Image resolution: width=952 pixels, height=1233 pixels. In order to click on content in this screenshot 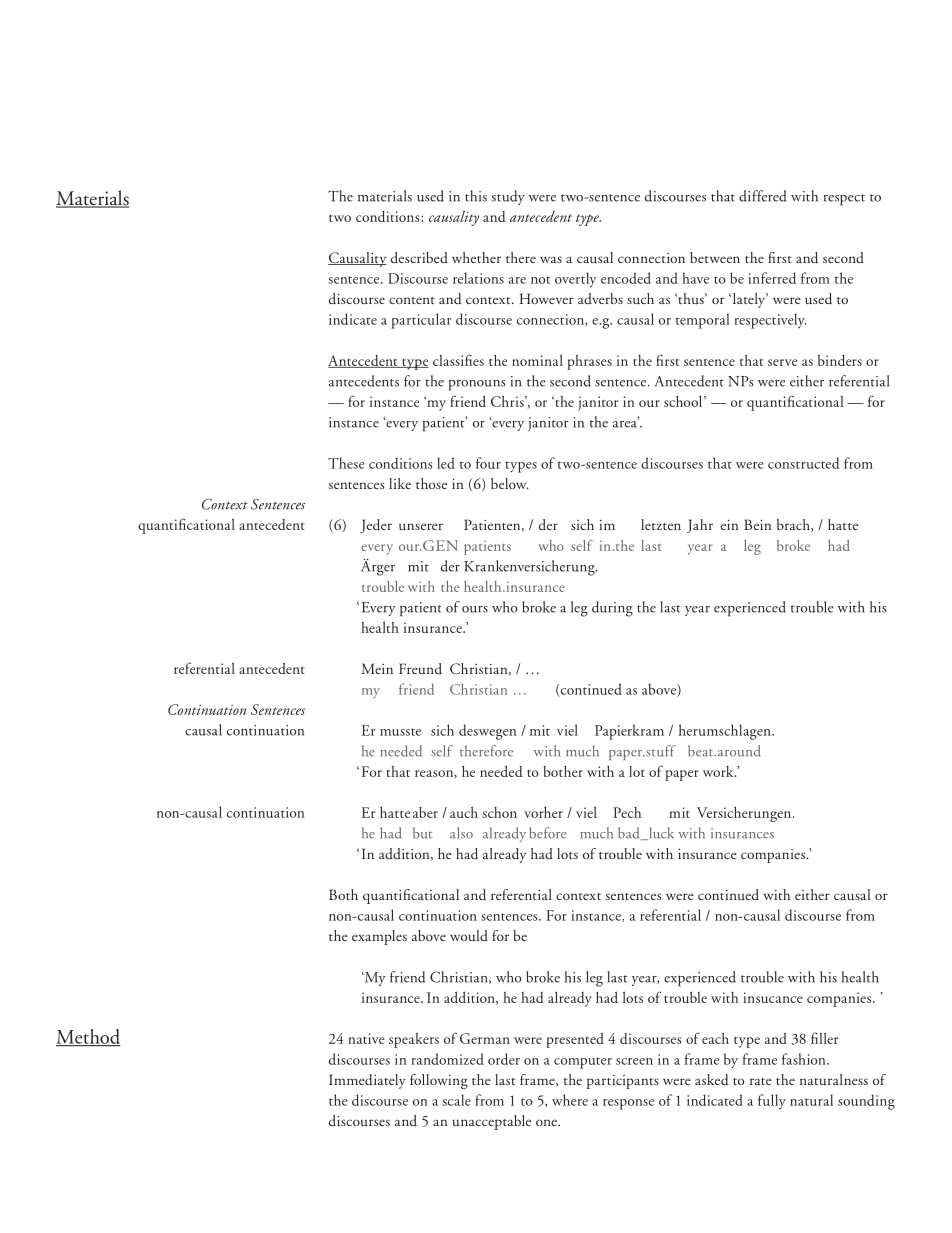, I will do `click(412, 300)`.
